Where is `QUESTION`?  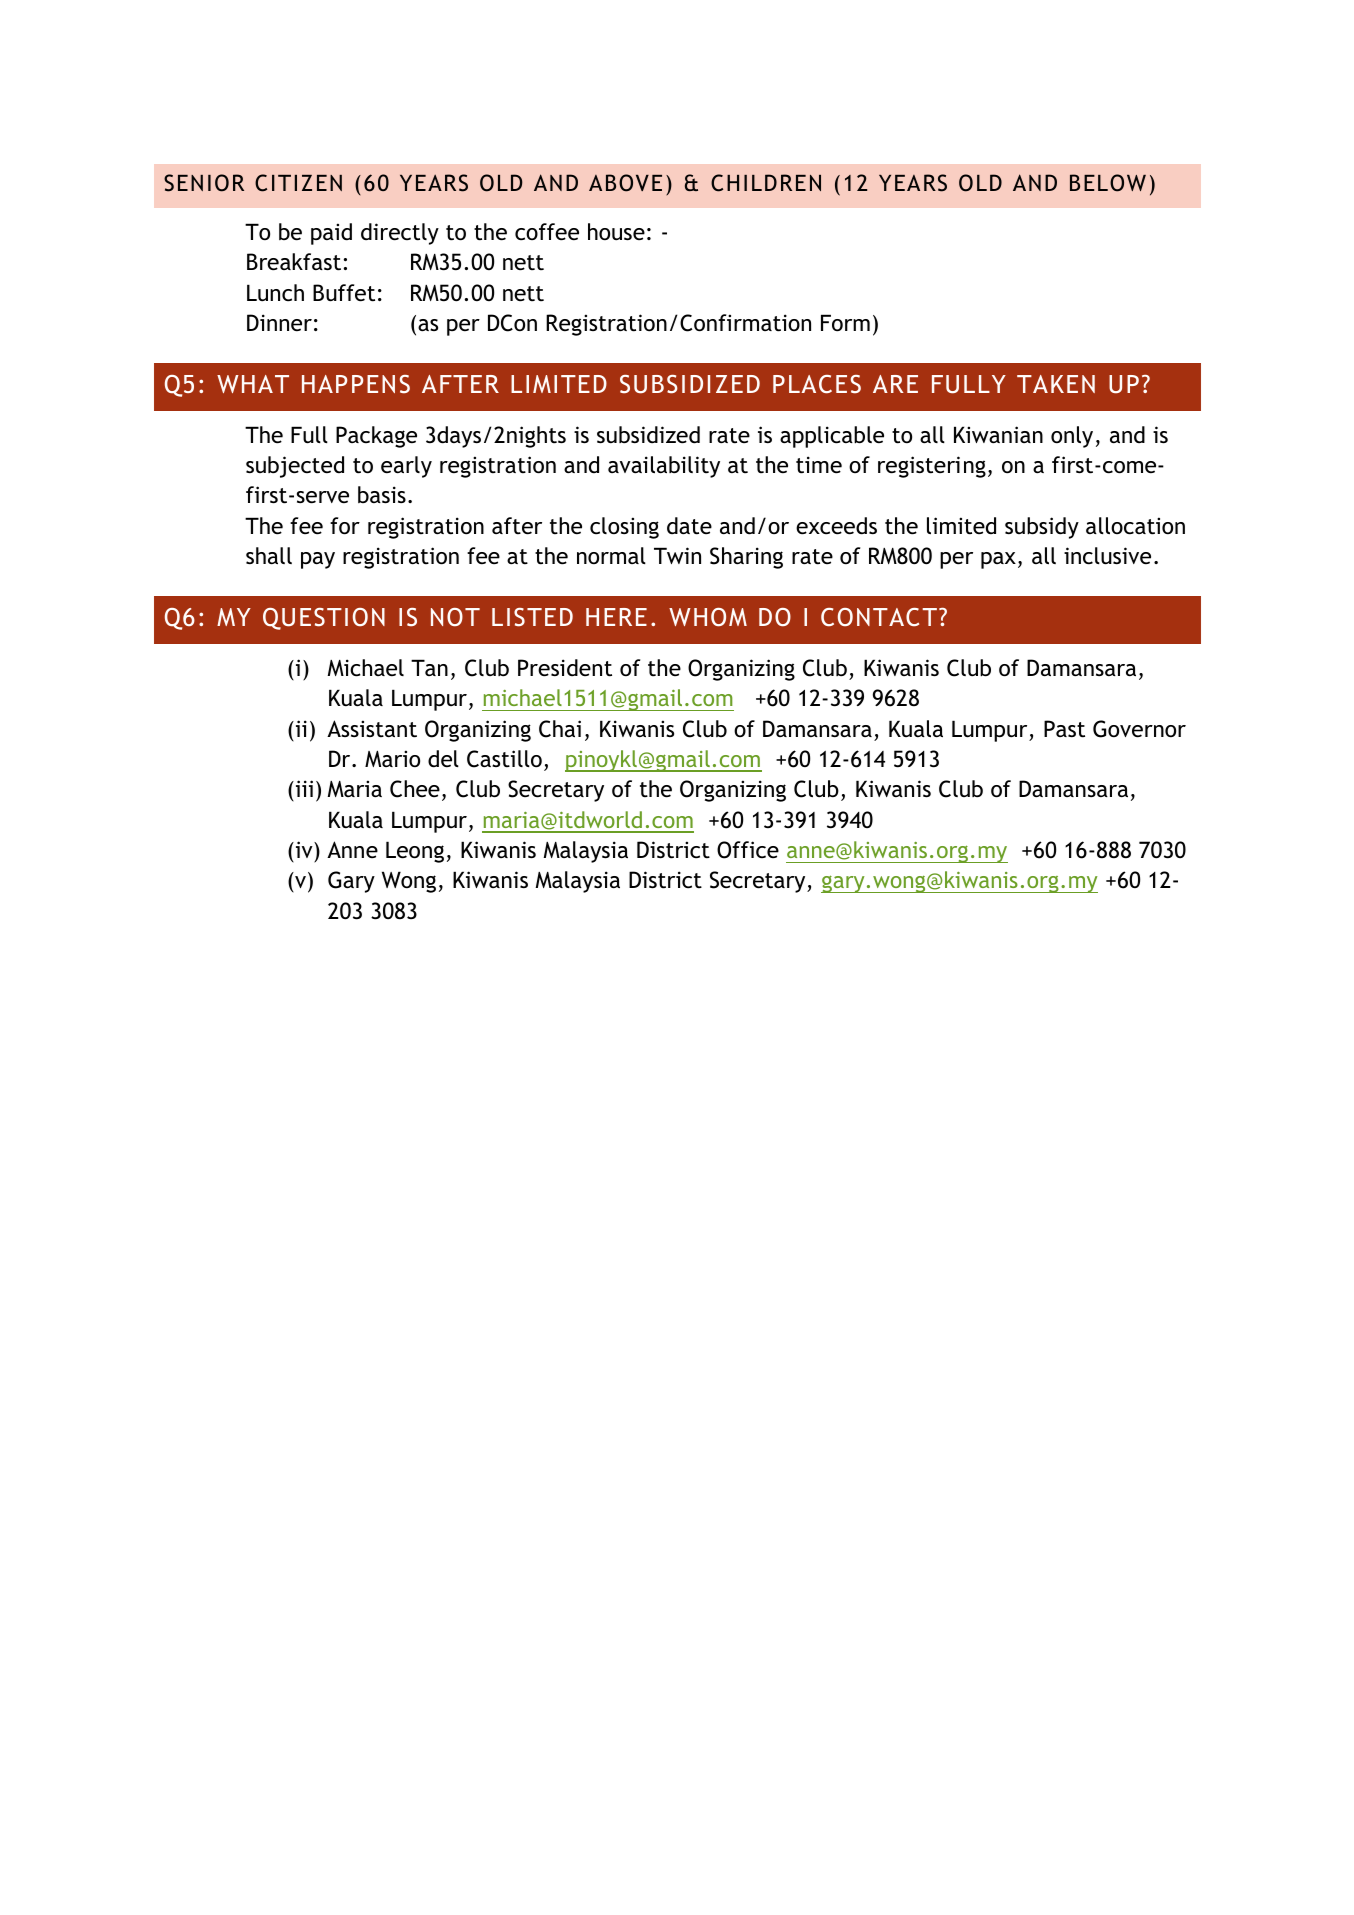
QUESTION is located at coordinates (324, 619).
